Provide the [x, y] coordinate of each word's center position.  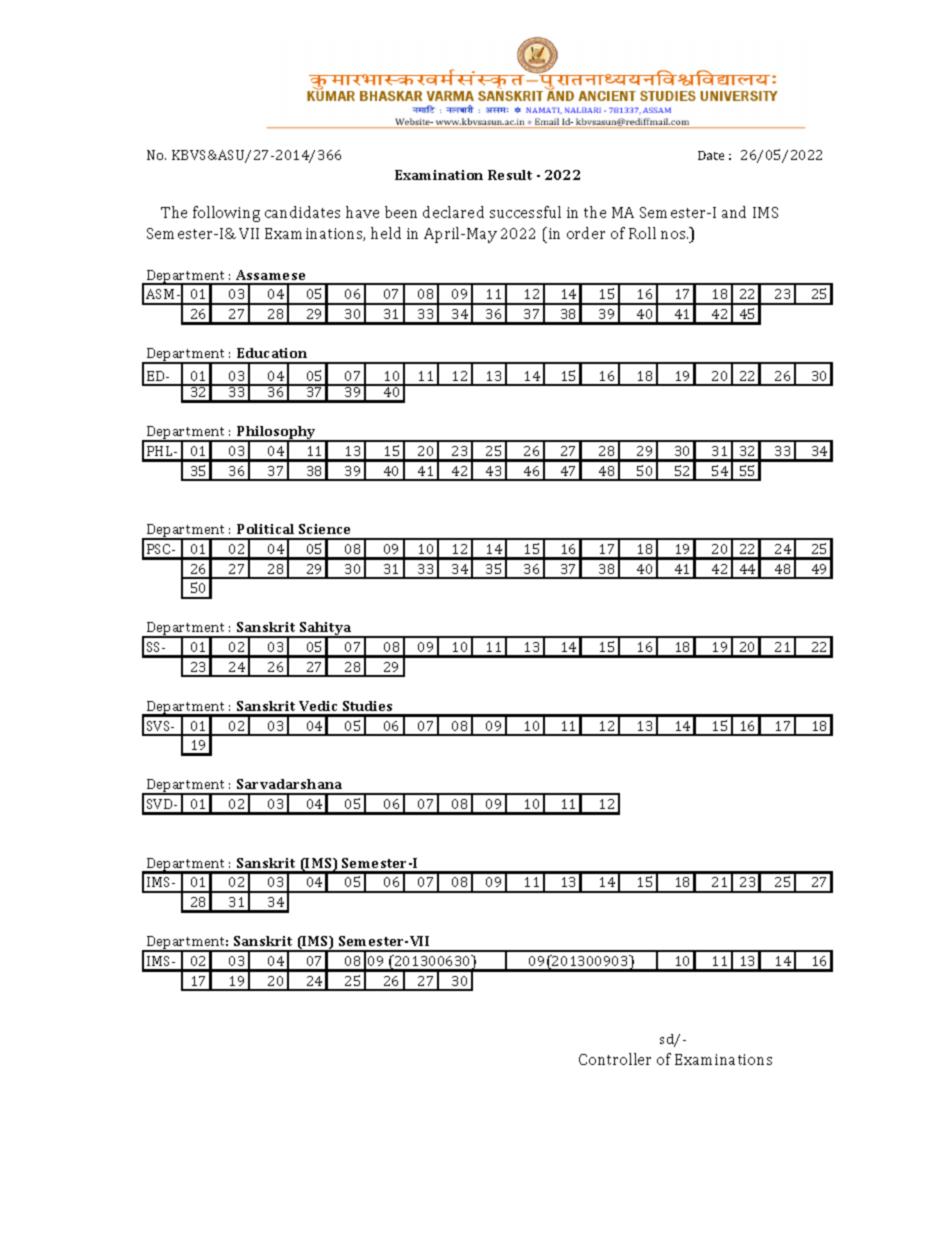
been [401, 212]
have [362, 212]
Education [272, 353]
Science [324, 529]
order [586, 233]
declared [453, 212]
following [226, 214]
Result [510, 175]
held [386, 233]
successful [525, 212]
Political [265, 529]
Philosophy [277, 434]
